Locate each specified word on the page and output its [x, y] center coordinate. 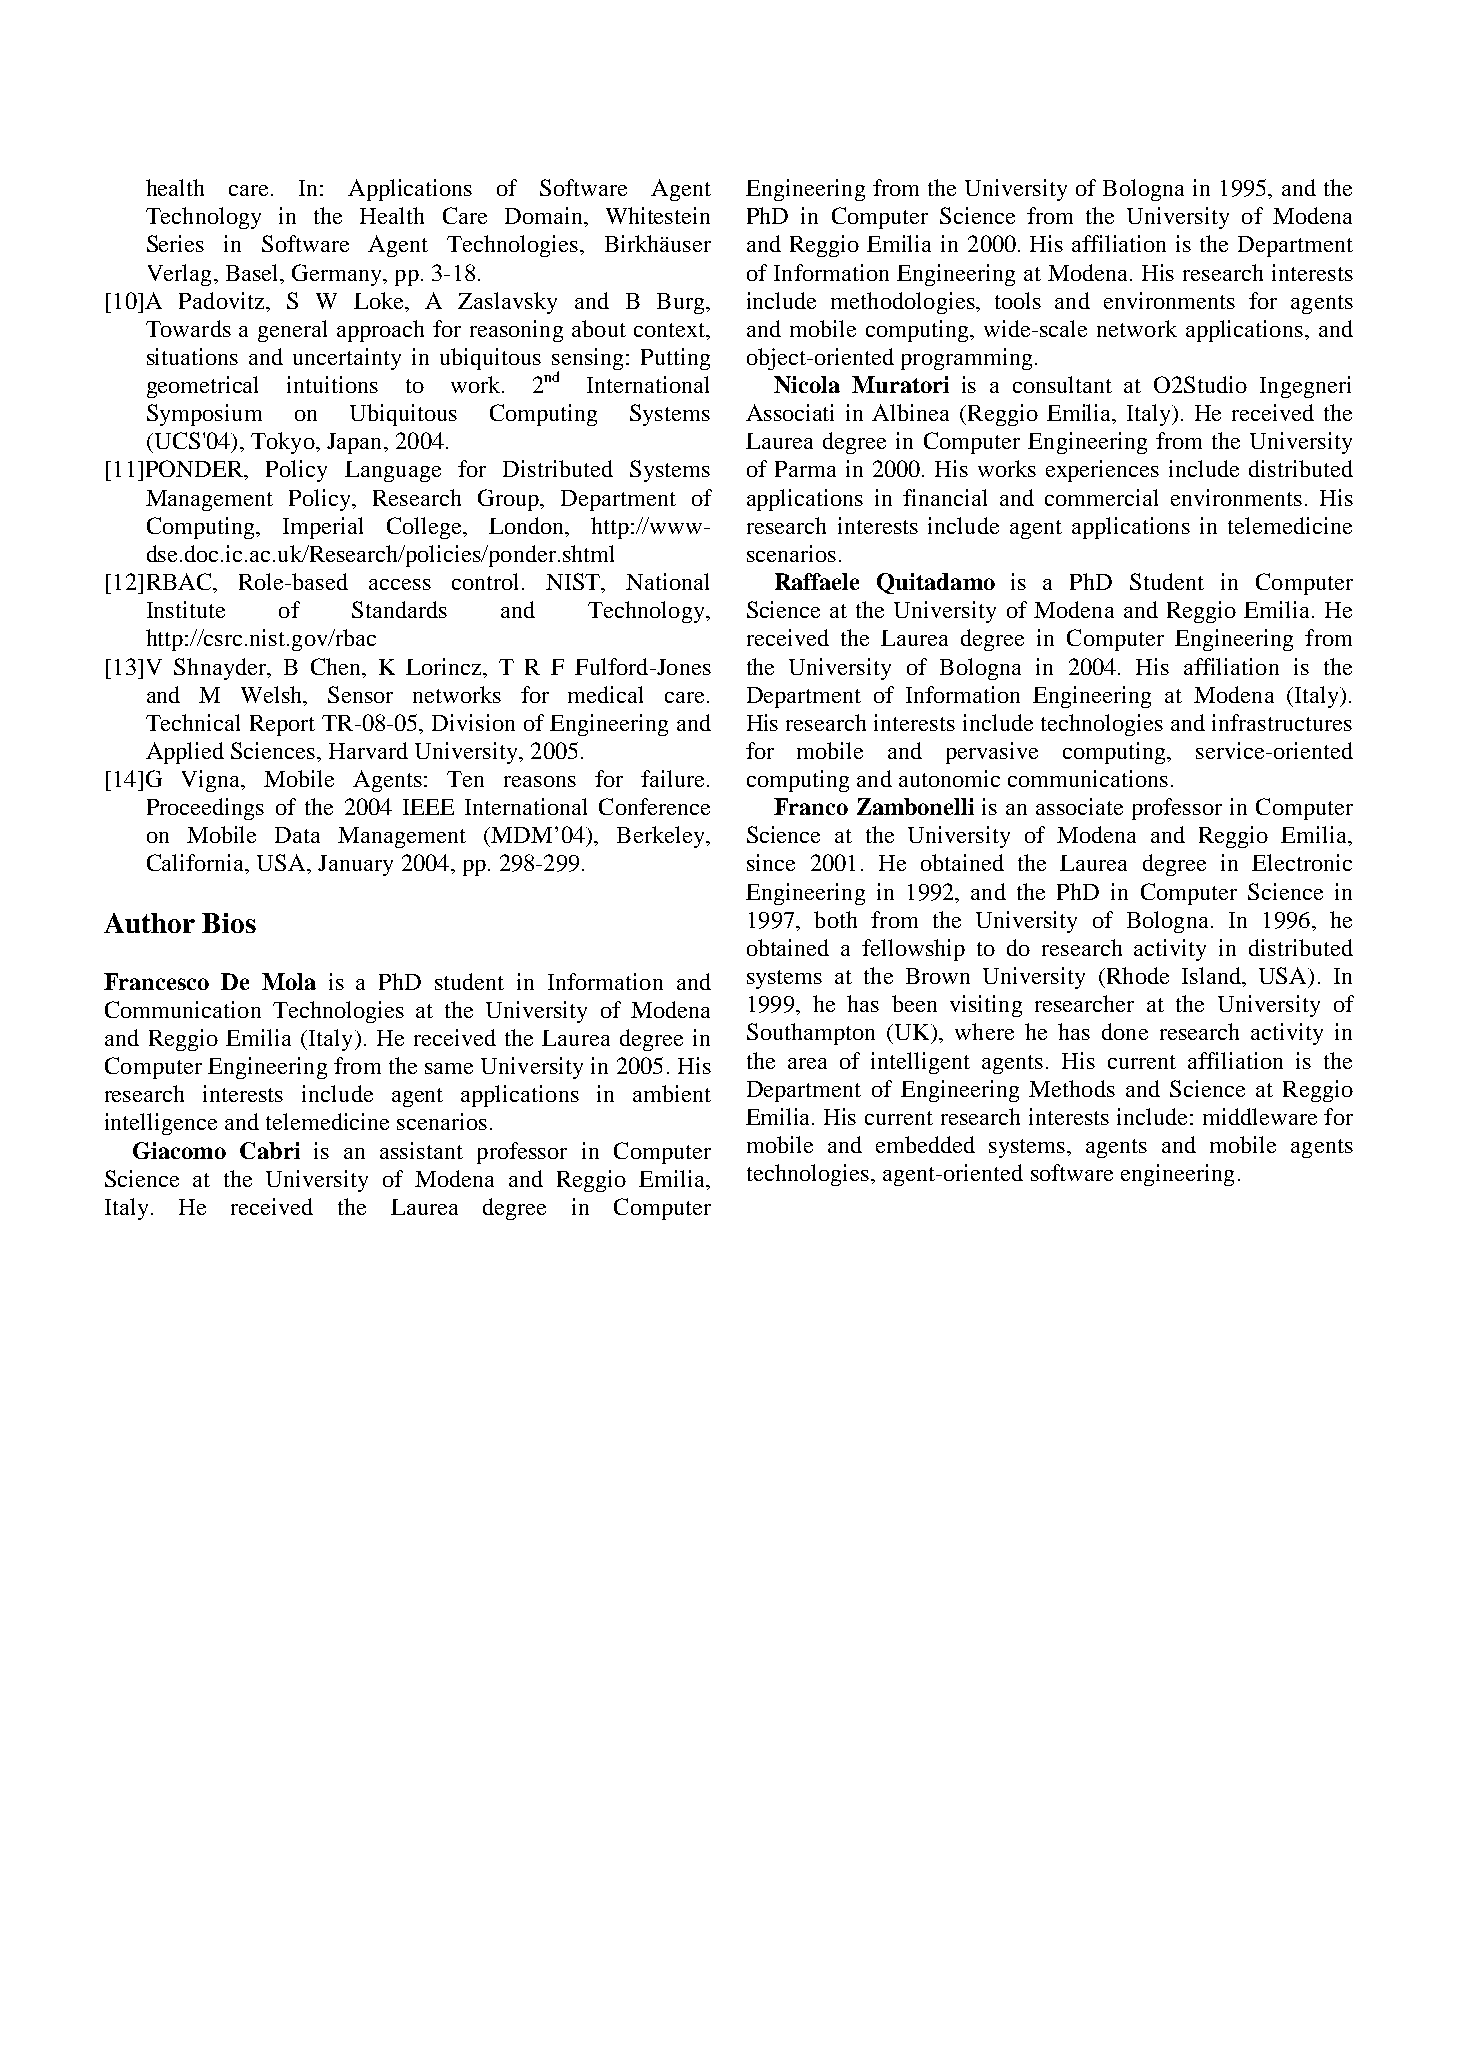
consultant [1062, 384]
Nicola [807, 384]
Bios [229, 923]
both [835, 919]
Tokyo [284, 443]
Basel [253, 272]
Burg [682, 303]
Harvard [368, 750]
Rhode [1136, 975]
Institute [186, 609]
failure [672, 778]
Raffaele [817, 581]
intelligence [161, 1124]
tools [1018, 300]
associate [1079, 806]
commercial [1101, 497]
